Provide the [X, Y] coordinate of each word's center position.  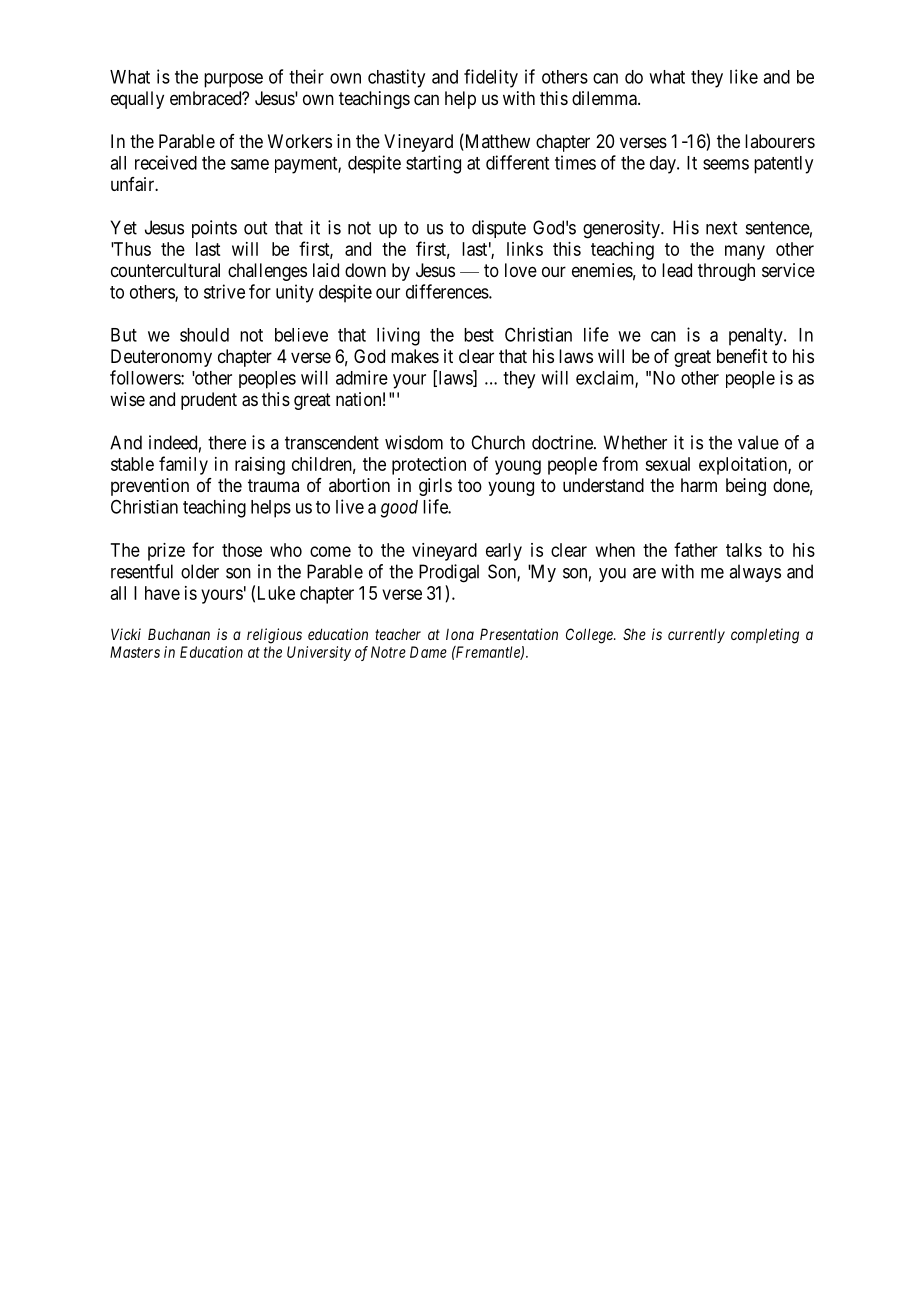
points [214, 229]
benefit [742, 356]
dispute [499, 229]
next [721, 228]
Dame [428, 652]
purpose [233, 80]
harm [699, 485]
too [470, 485]
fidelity [491, 78]
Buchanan [179, 634]
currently [696, 635]
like [744, 76]
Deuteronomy [161, 358]
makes [415, 356]
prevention [150, 487]
